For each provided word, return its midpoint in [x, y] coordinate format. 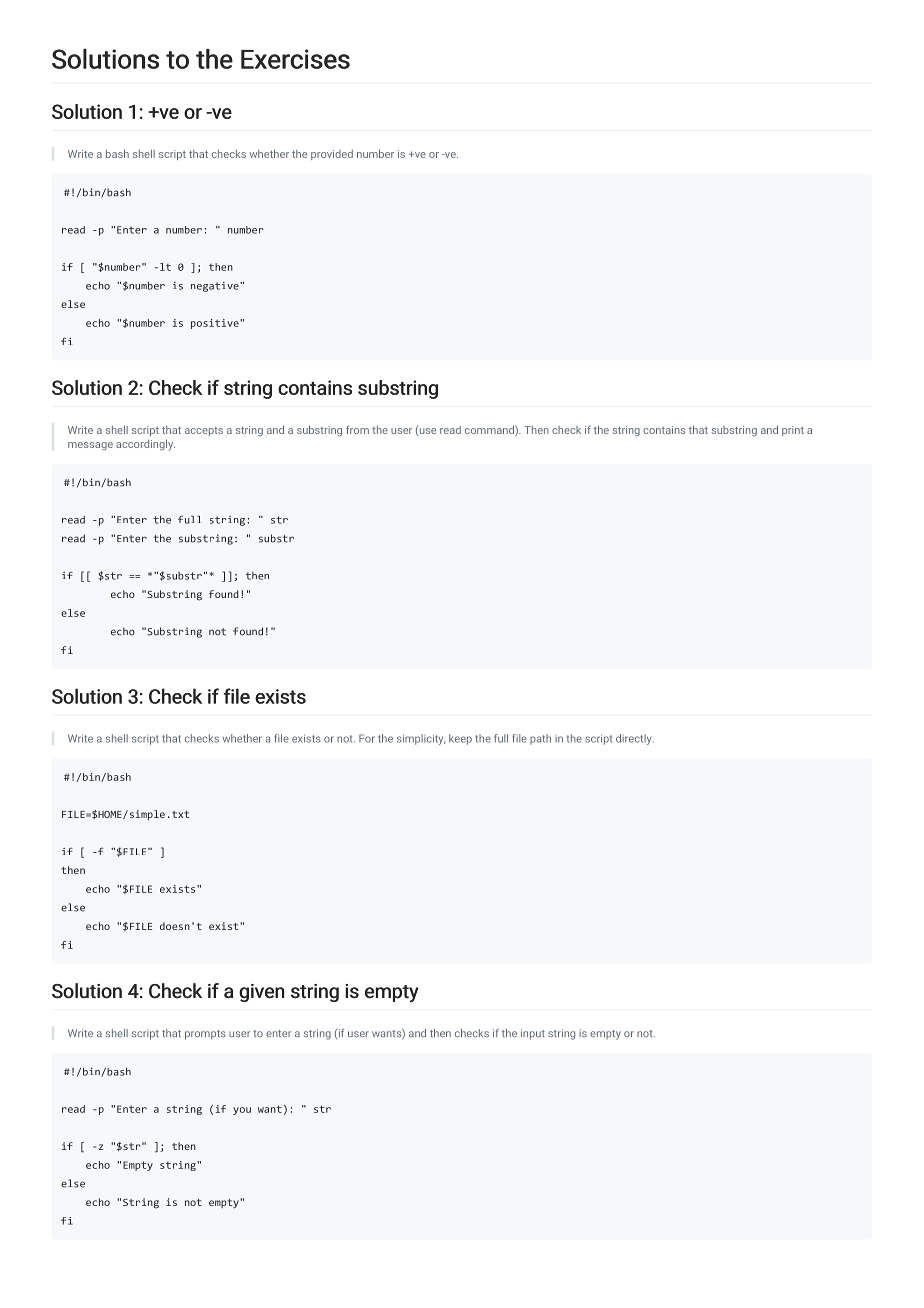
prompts [205, 1035]
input [533, 1034]
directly [635, 739]
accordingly [145, 444]
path [540, 739]
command [490, 430]
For [367, 738]
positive [216, 324]
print [793, 431]
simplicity [421, 739]
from [357, 429]
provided [332, 155]
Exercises [295, 59]
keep [460, 739]
